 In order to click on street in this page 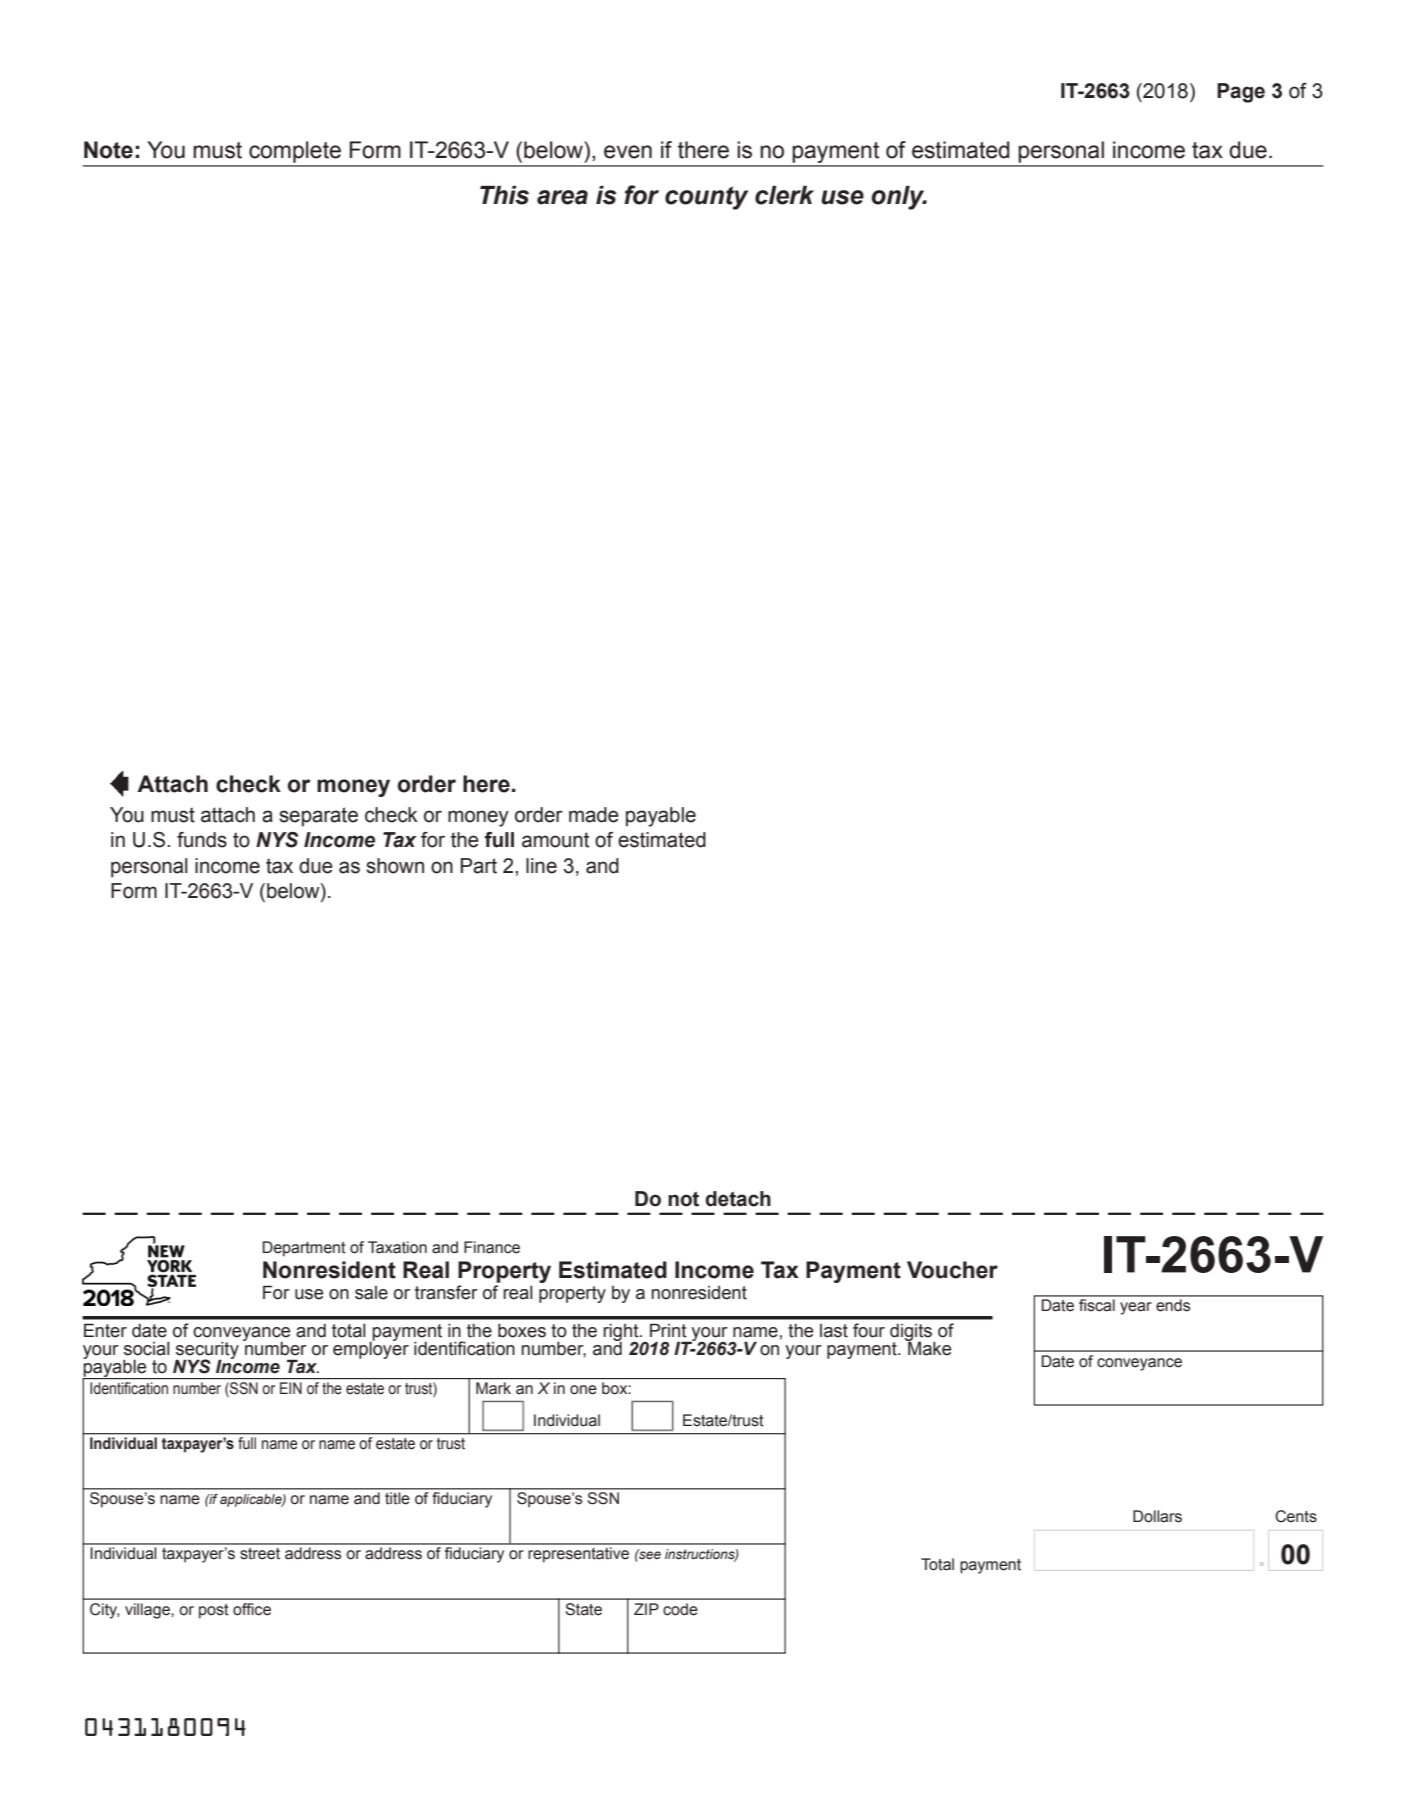, I will do `click(260, 1554)`.
